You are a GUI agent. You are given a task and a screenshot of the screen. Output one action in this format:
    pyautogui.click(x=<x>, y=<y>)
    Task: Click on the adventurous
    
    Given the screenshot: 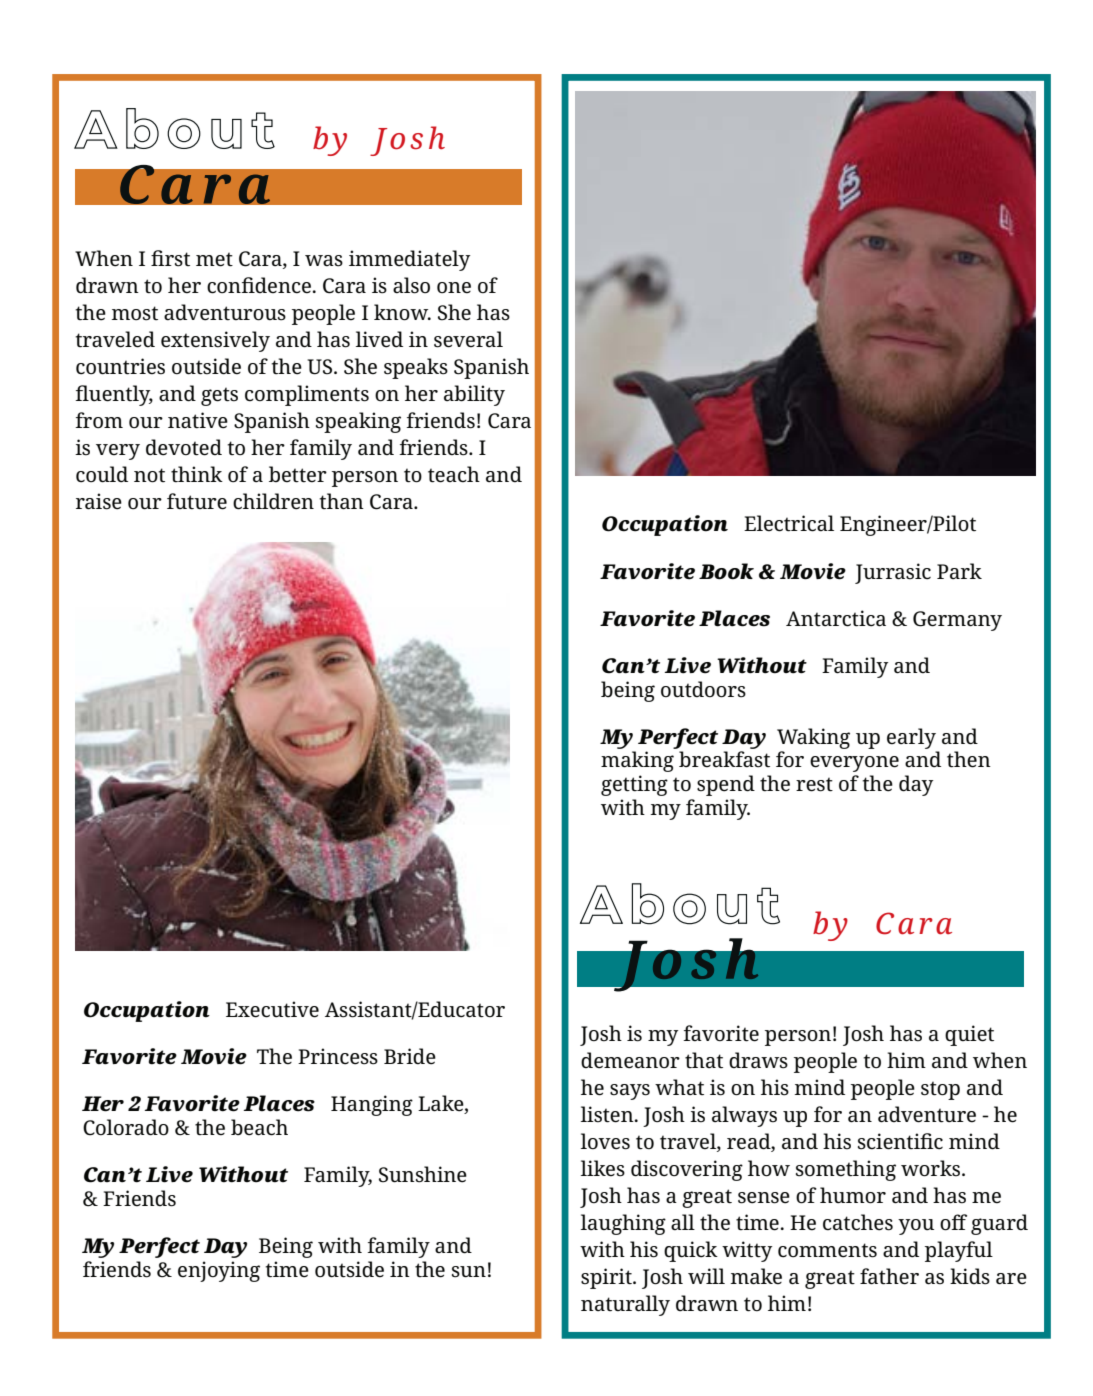 What is the action you would take?
    pyautogui.click(x=225, y=312)
